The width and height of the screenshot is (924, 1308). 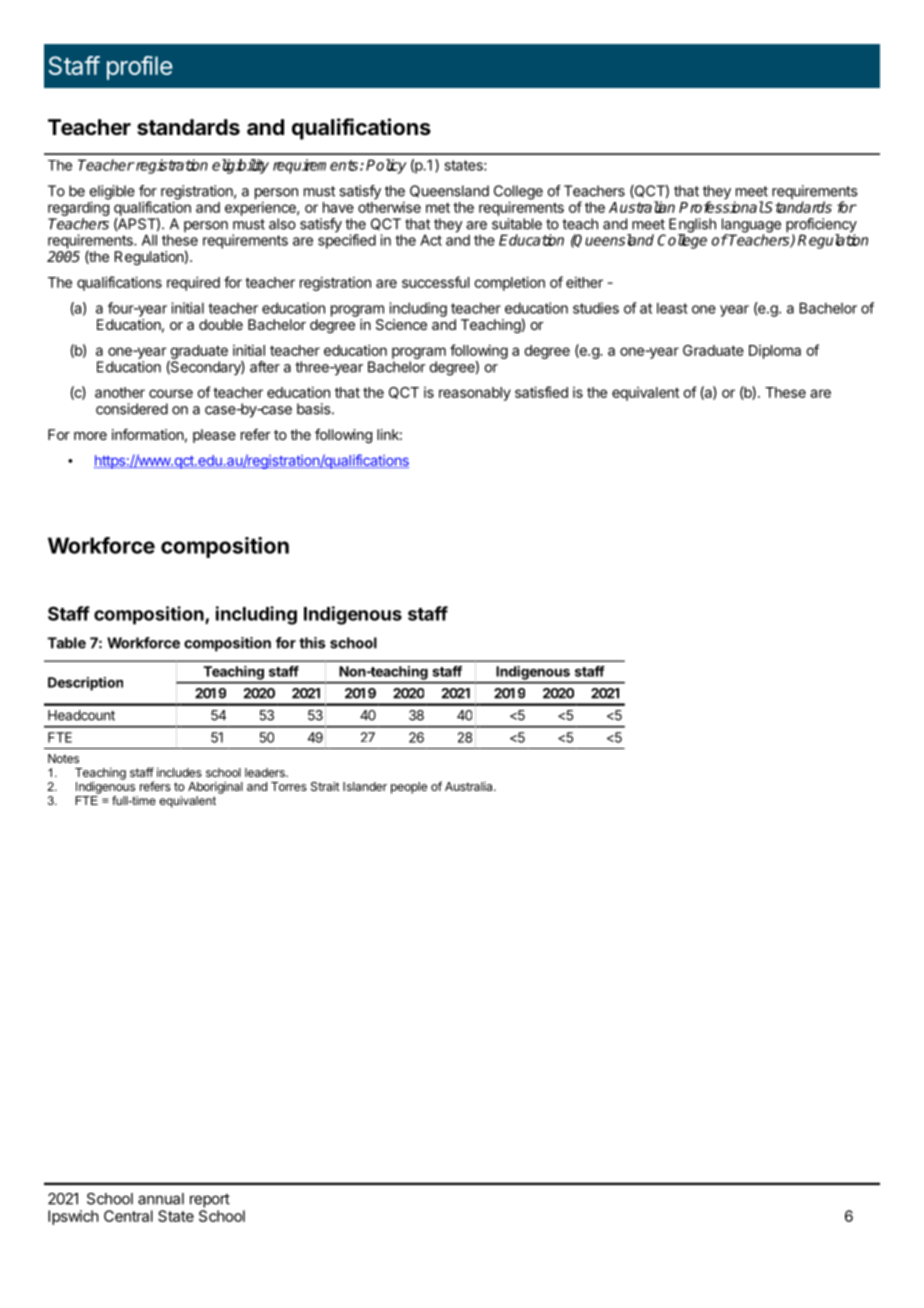 I want to click on annual, so click(x=161, y=1199).
